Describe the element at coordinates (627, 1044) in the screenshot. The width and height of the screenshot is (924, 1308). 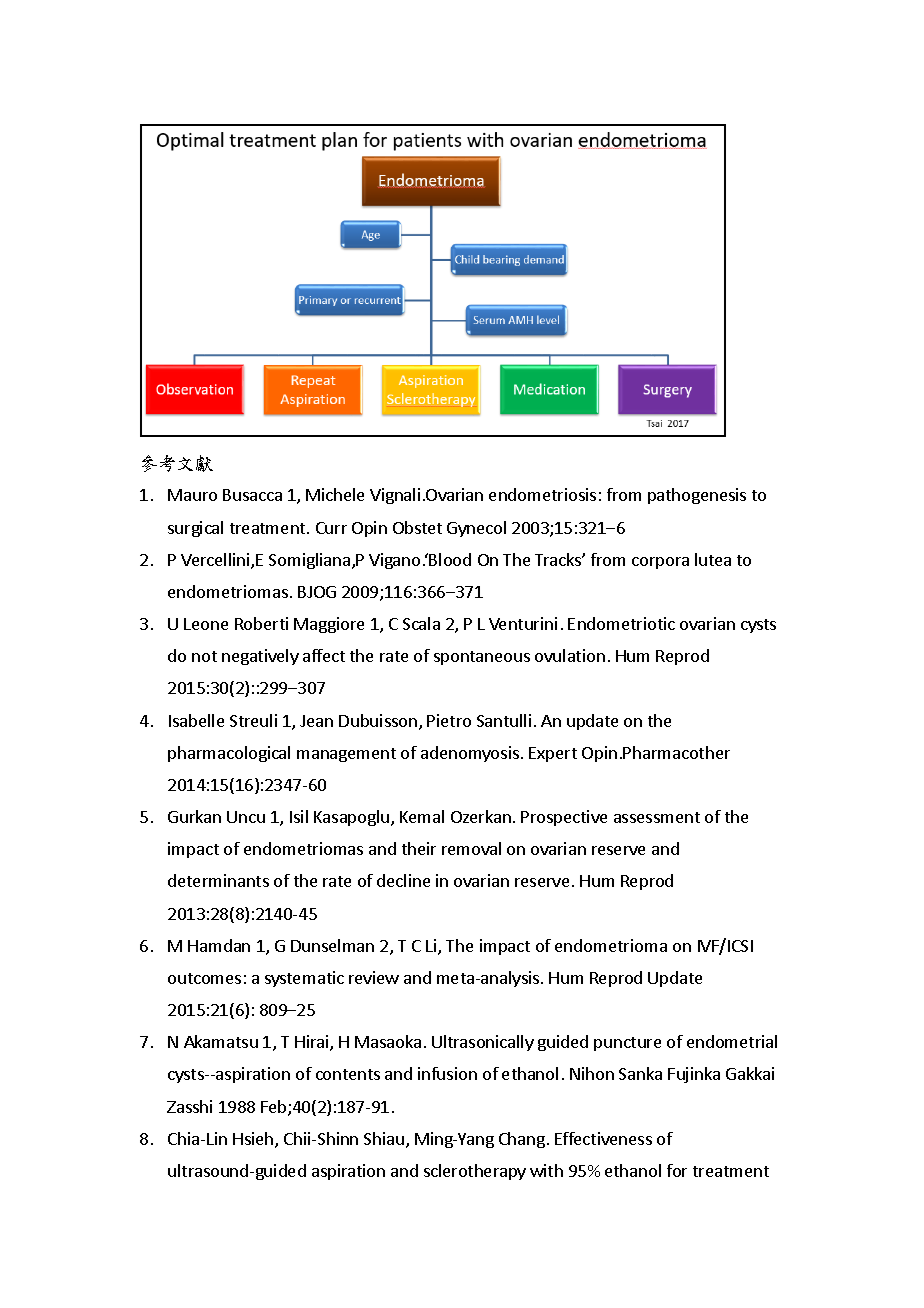
I see `puncture` at that location.
